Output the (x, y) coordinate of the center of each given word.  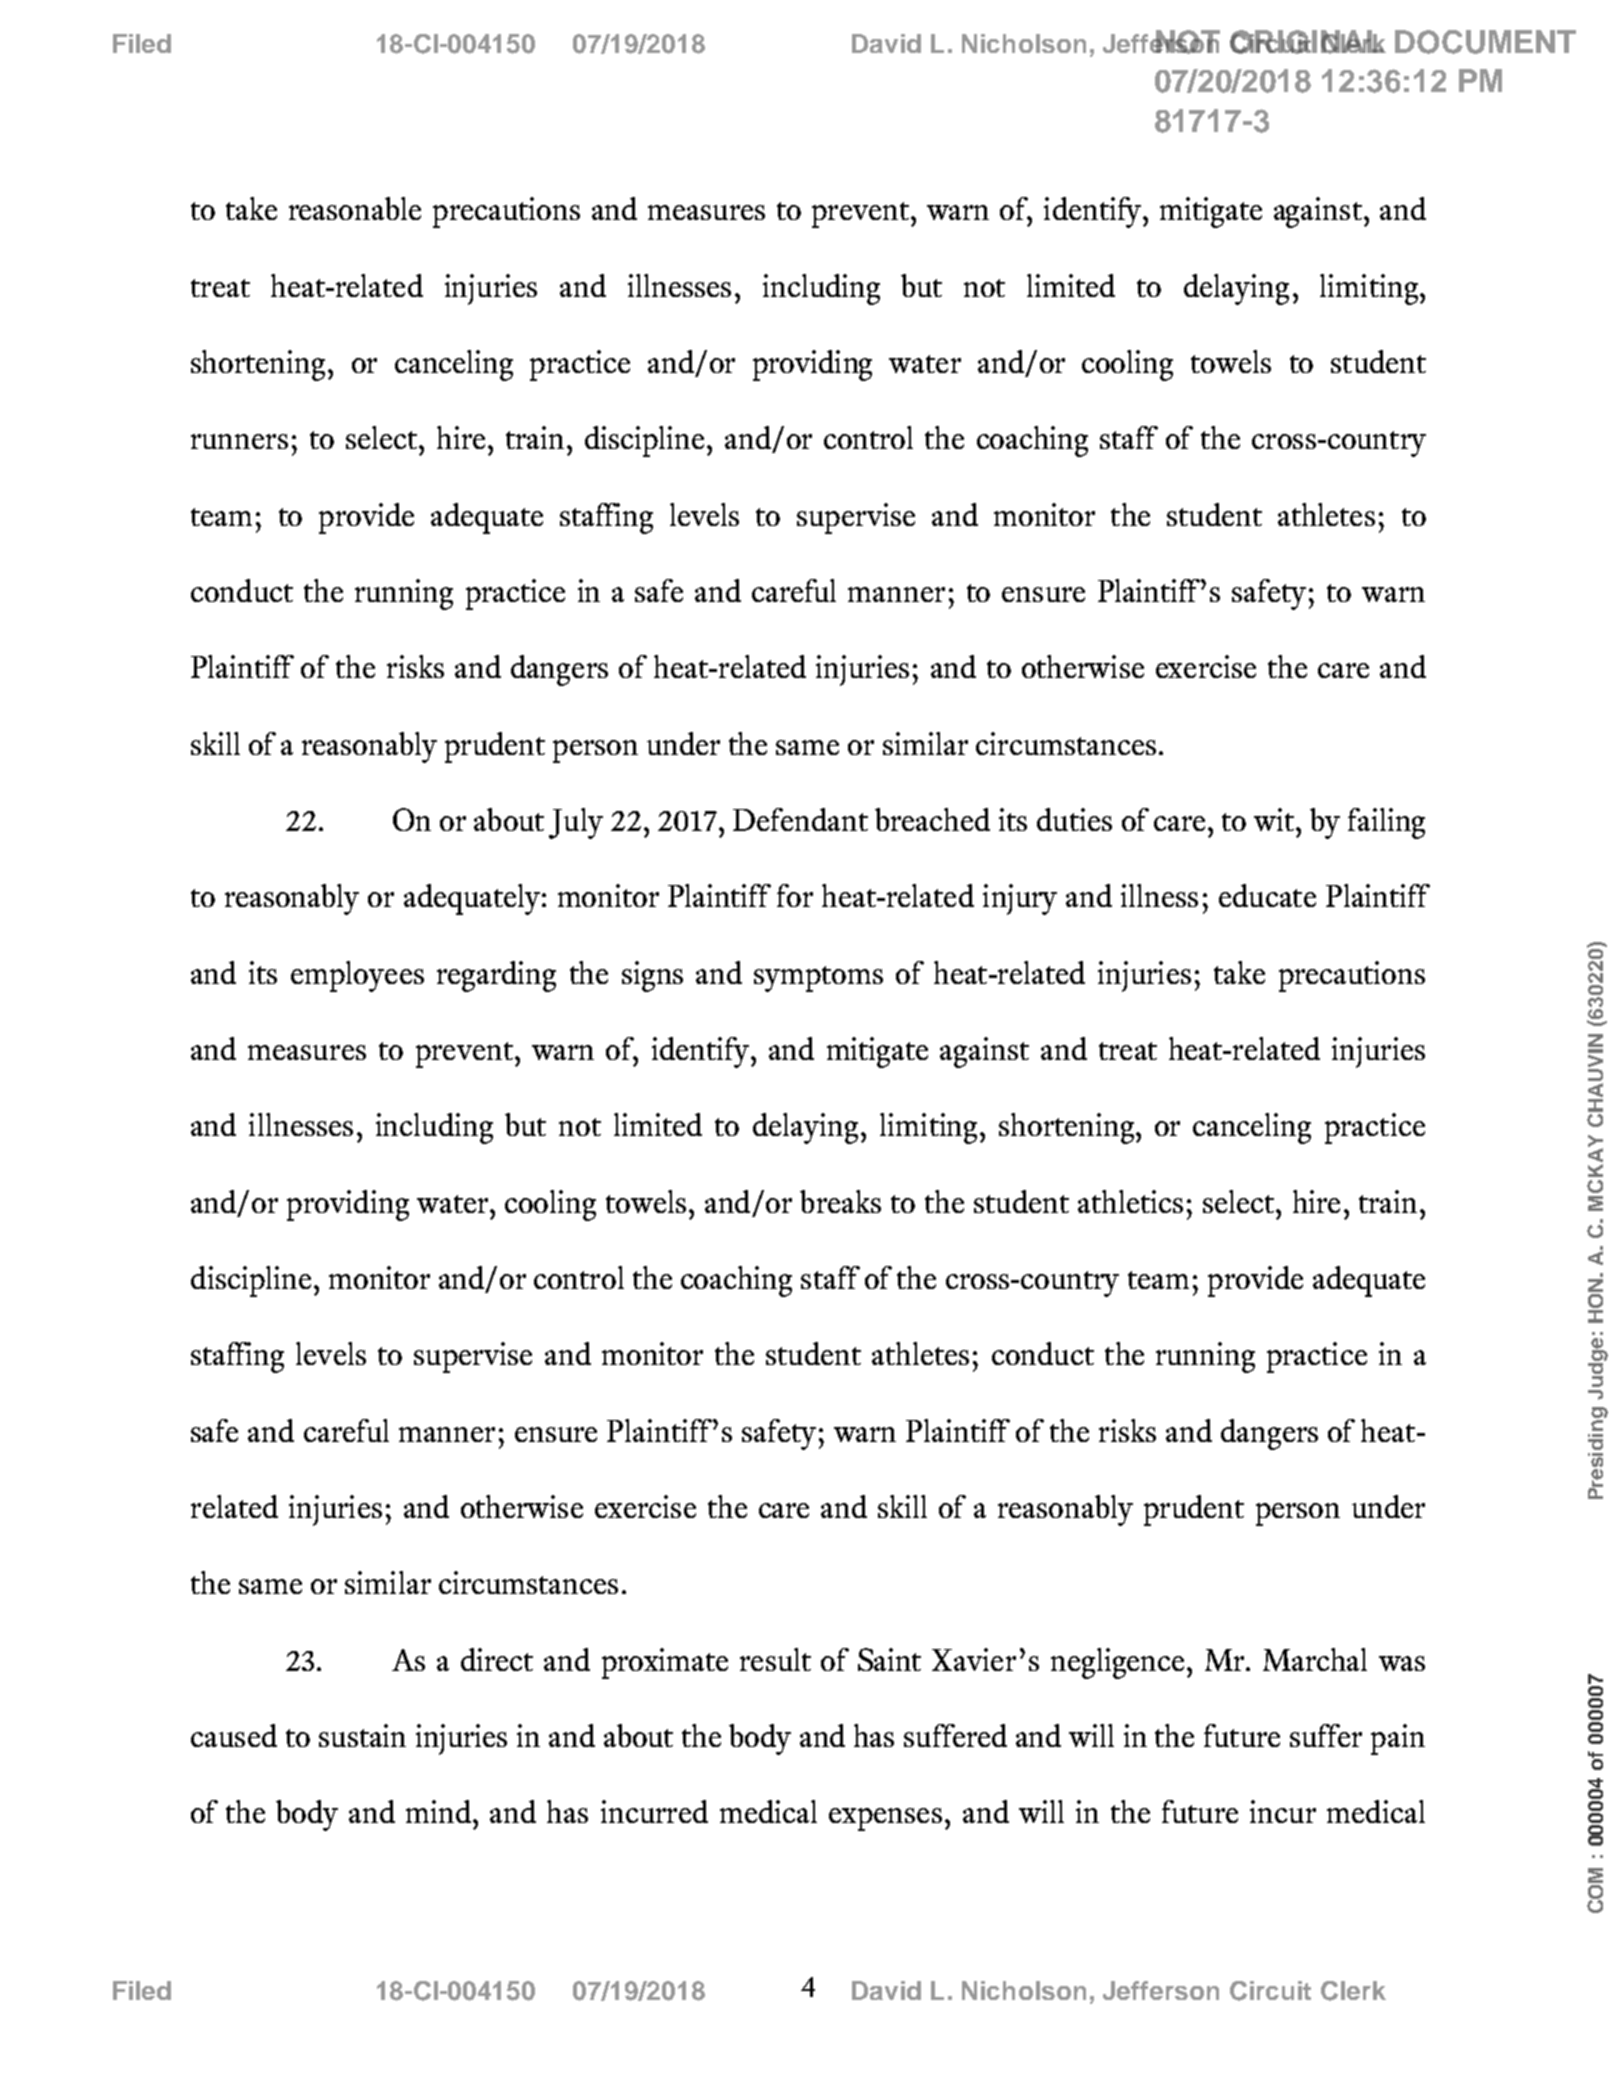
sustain (362, 1735)
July (576, 823)
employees (357, 976)
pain (1398, 1739)
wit (1276, 819)
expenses (885, 1819)
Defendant (800, 819)
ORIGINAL (1308, 42)
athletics (1130, 1201)
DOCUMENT (1485, 42)
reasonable (355, 208)
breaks (840, 1201)
